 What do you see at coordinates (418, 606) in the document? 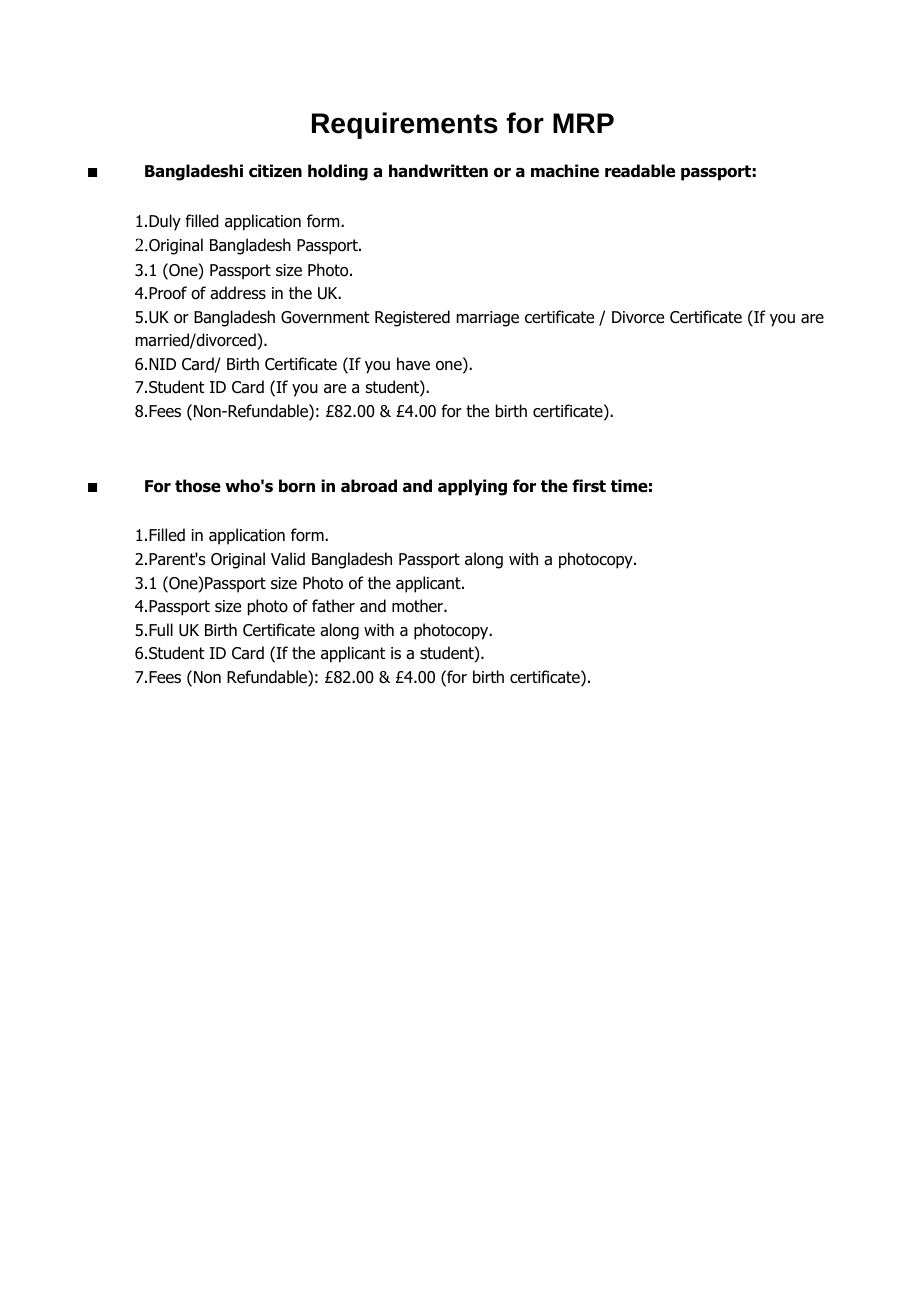
I see `mother` at bounding box center [418, 606].
